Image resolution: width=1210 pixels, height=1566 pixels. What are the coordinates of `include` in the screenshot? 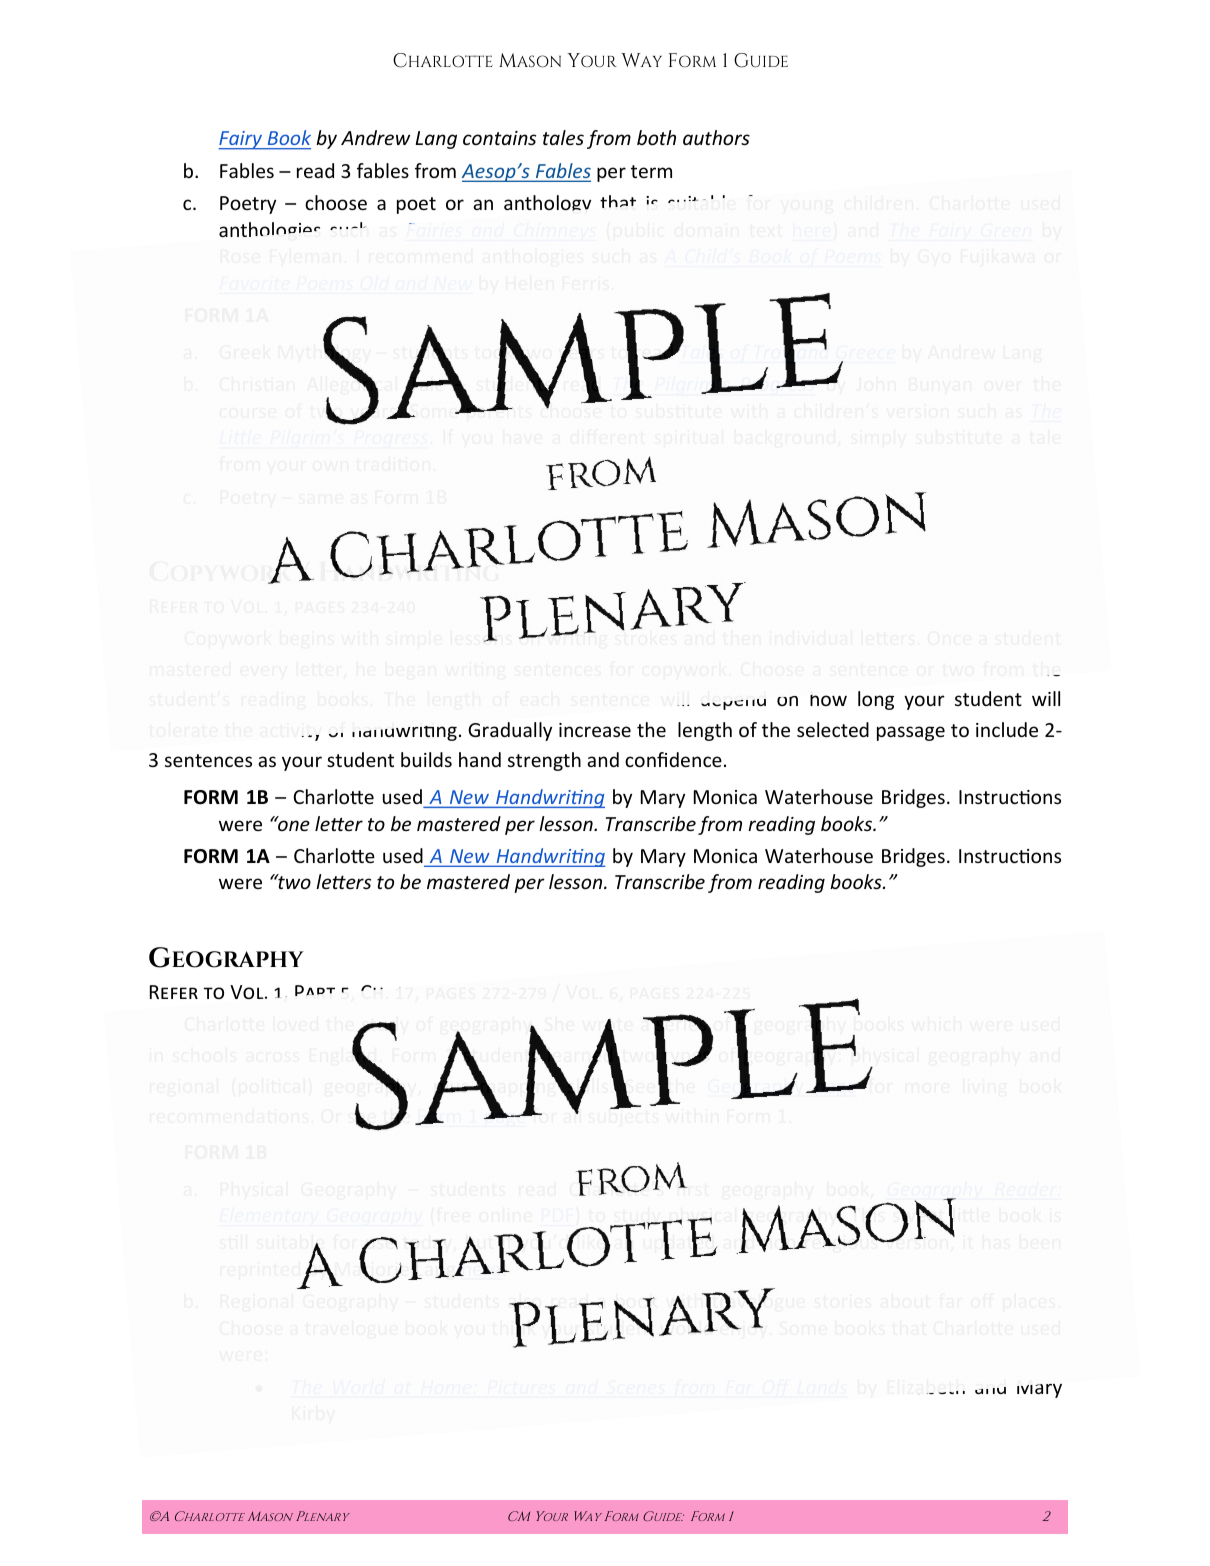 It's located at (1007, 729).
